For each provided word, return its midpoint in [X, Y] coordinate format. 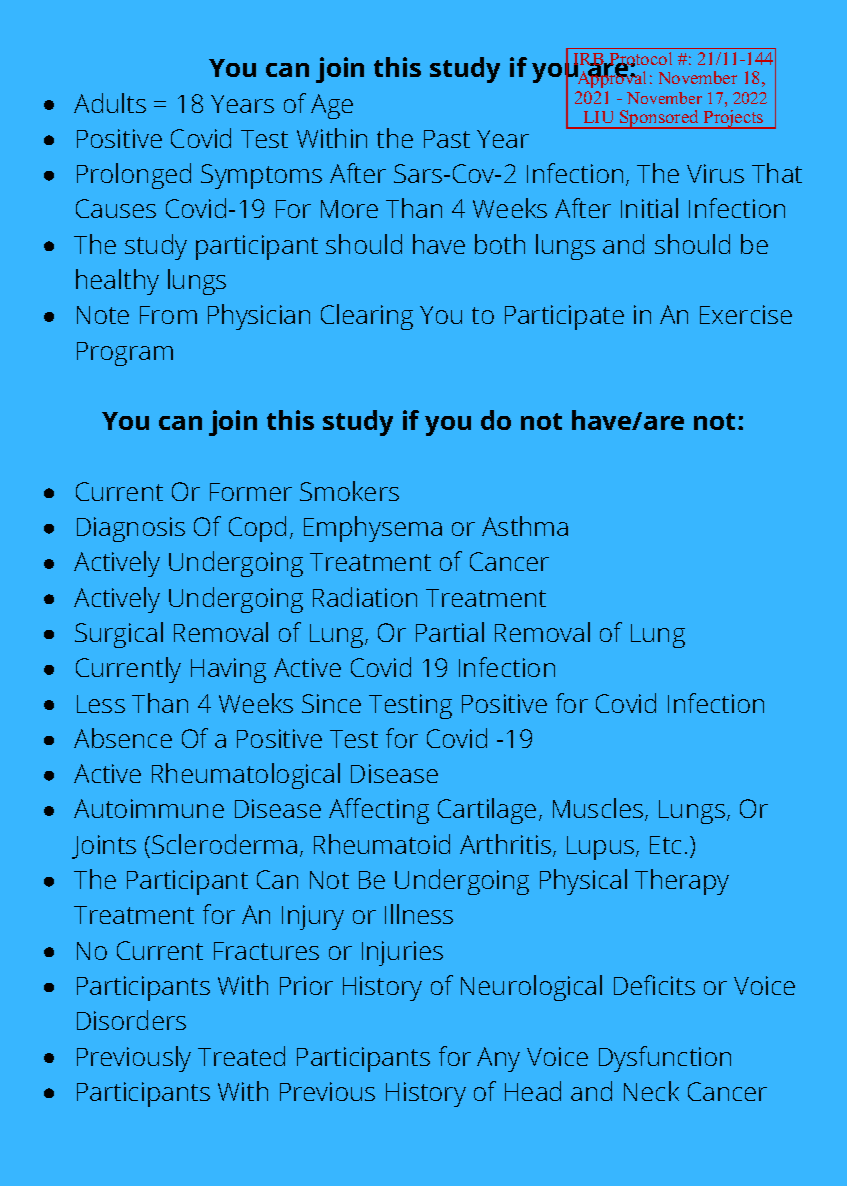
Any [498, 1059]
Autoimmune [149, 808]
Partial [450, 632]
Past [447, 139]
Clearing [367, 317]
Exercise [746, 314]
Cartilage [487, 811]
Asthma [525, 526]
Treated [241, 1056]
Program [125, 354]
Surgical [119, 635]
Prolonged [134, 176]
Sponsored [659, 119]
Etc [665, 845]
